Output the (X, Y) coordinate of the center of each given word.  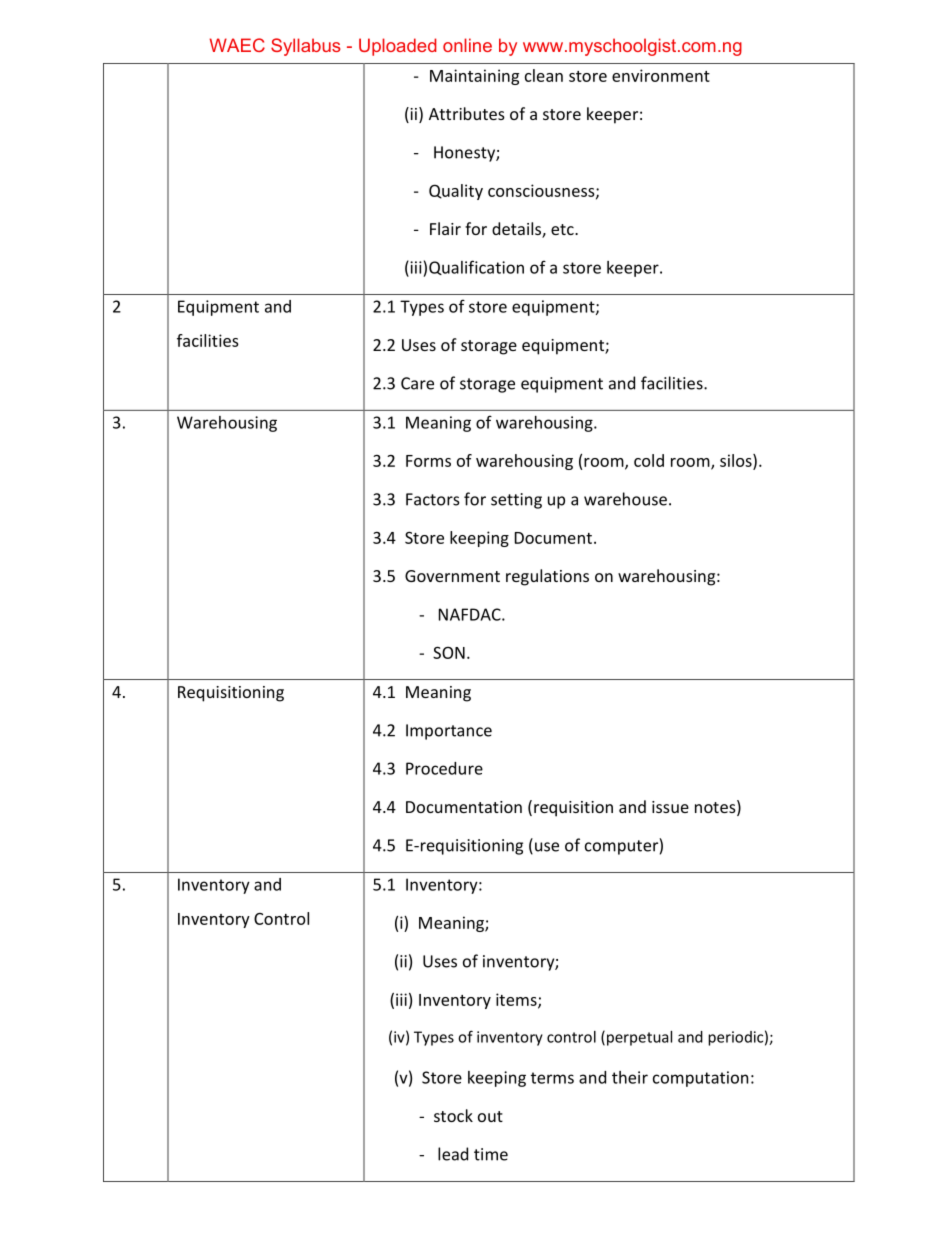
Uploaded (398, 47)
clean (544, 75)
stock (453, 1115)
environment (661, 75)
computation (700, 1079)
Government (452, 576)
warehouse (625, 499)
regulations (547, 577)
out (490, 1116)
